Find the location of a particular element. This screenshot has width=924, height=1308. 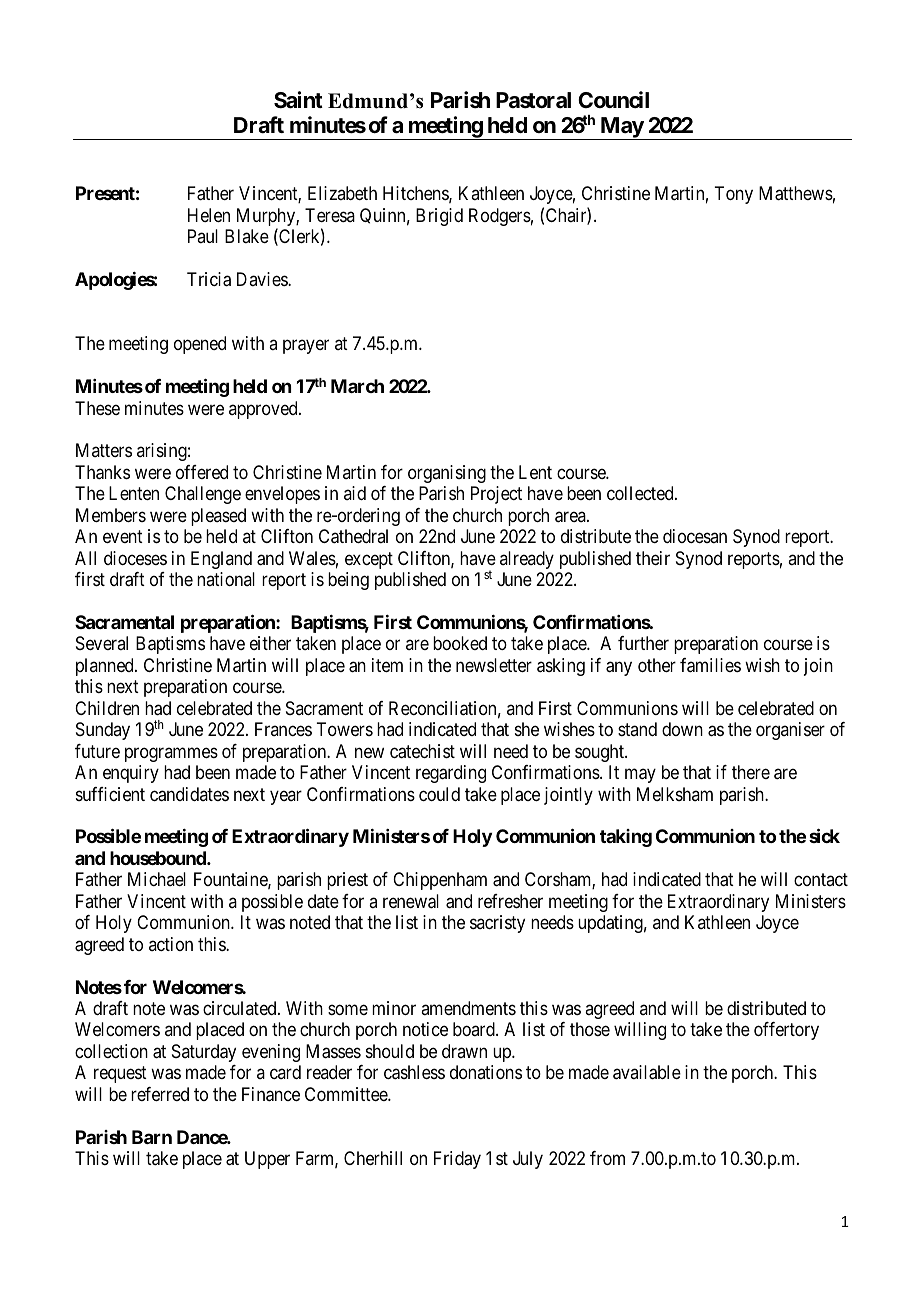

Barn is located at coordinates (152, 1137).
